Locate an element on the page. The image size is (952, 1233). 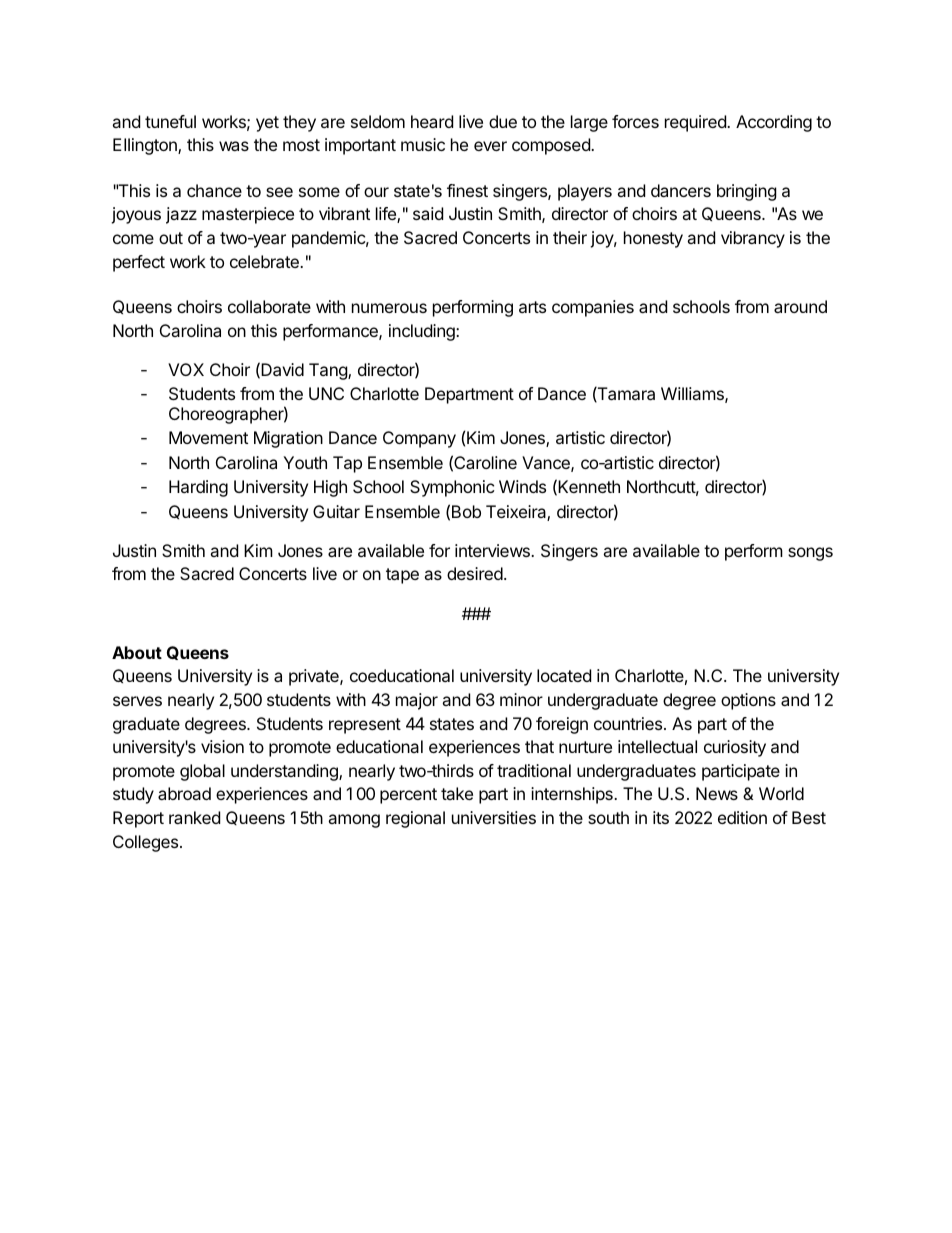
ranked is located at coordinates (194, 817).
